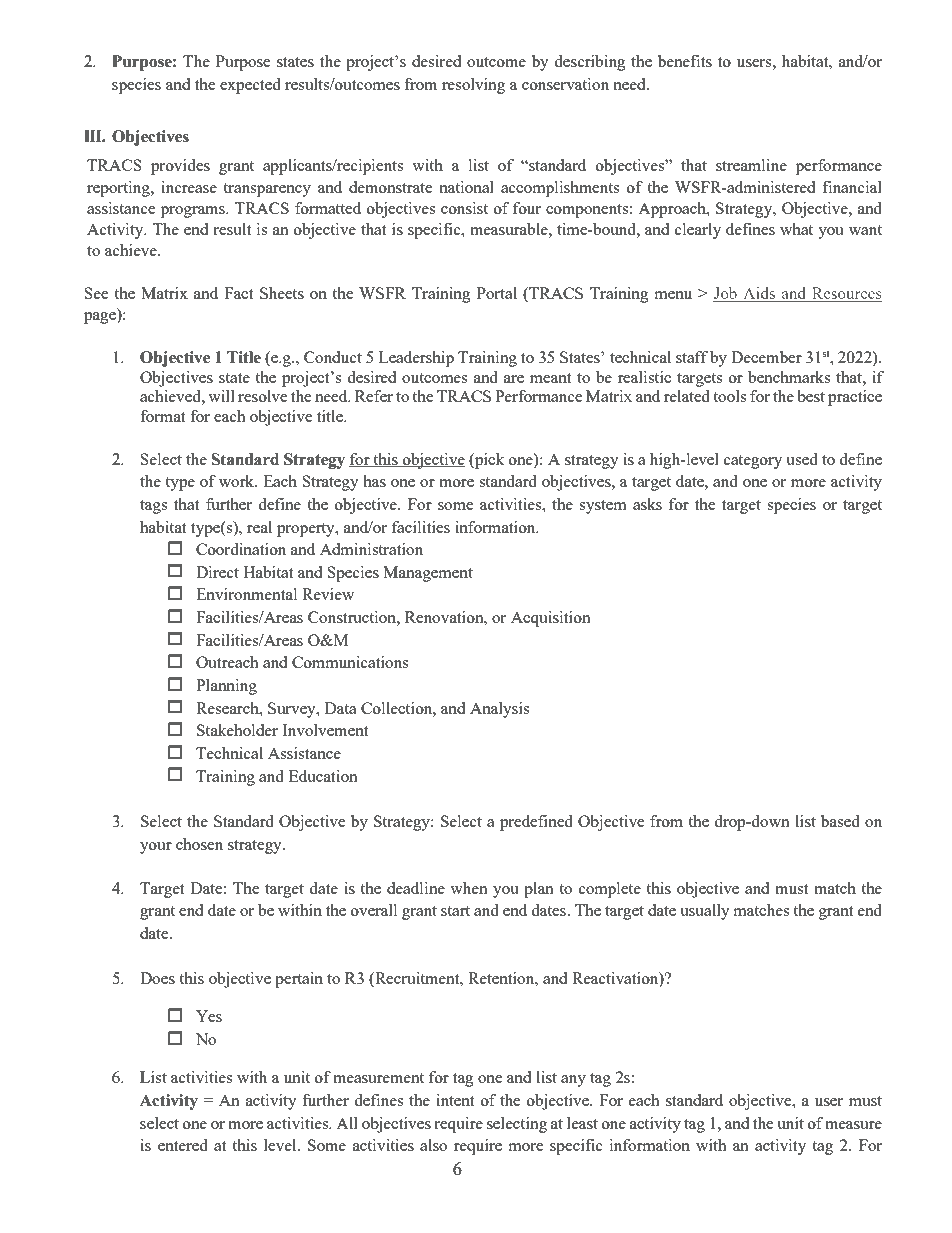  Describe the element at coordinates (455, 1100) in the screenshot. I see `intent` at that location.
